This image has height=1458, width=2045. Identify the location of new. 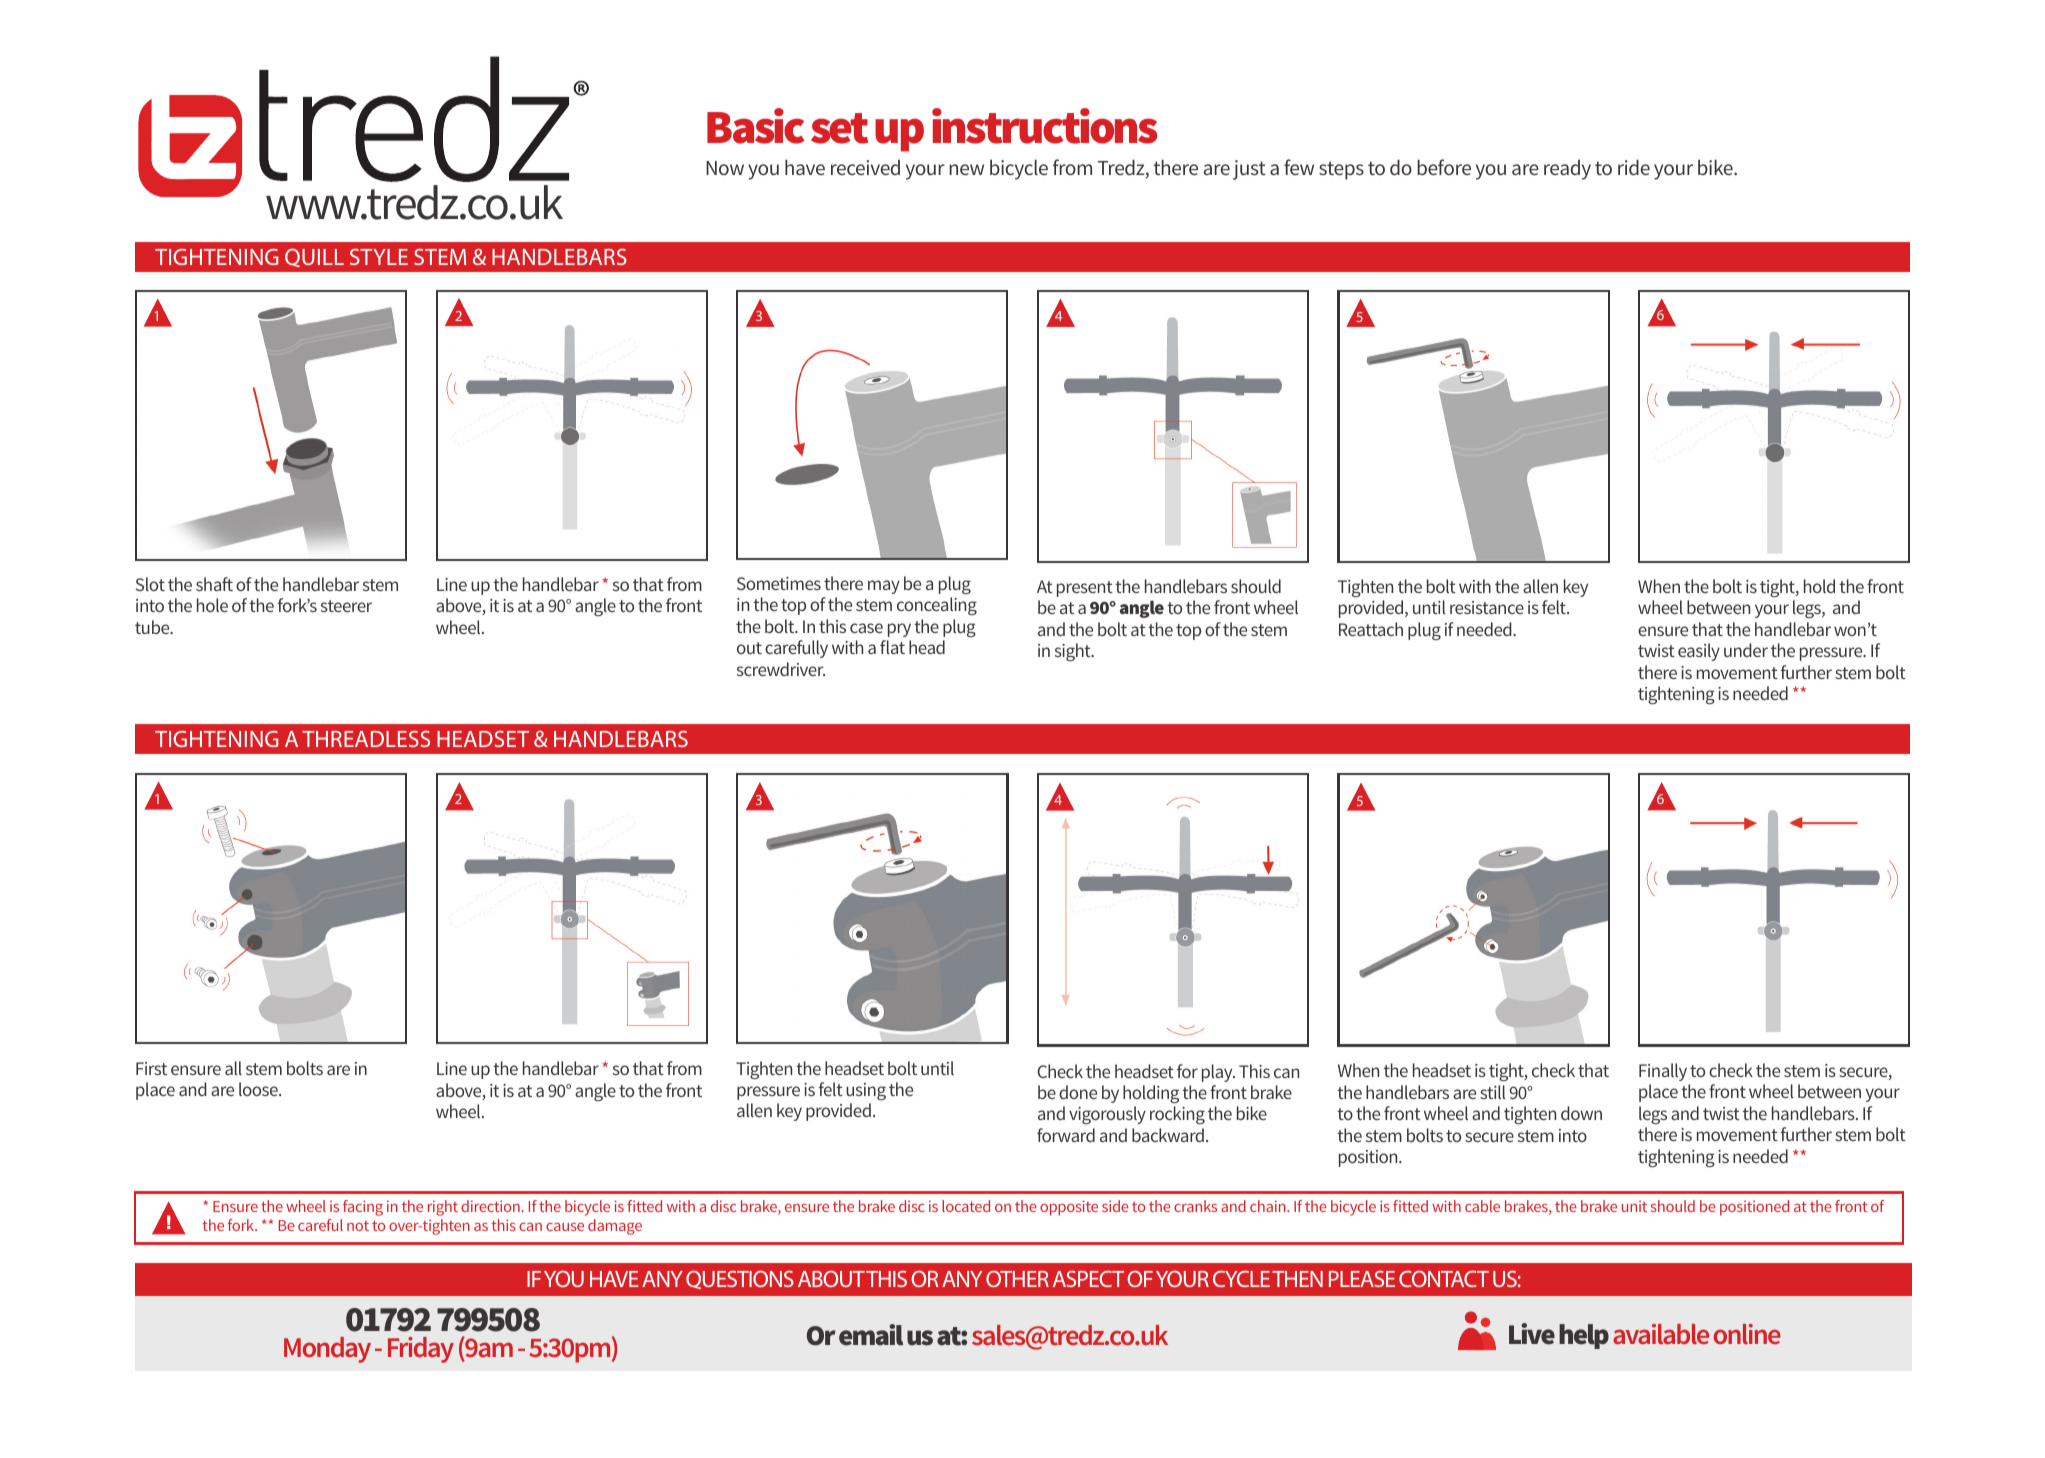
(966, 169).
